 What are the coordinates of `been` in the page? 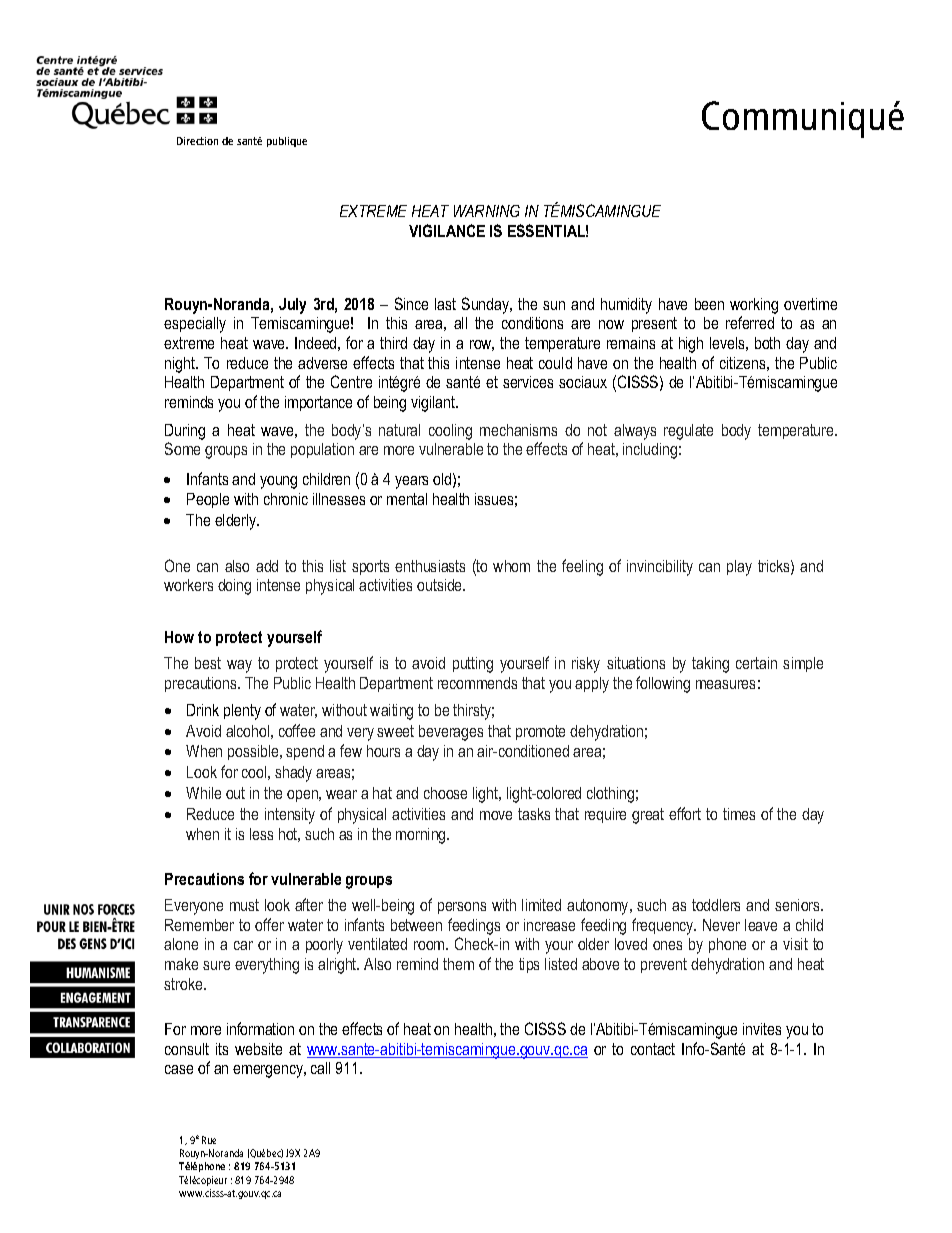 It's located at (709, 304).
